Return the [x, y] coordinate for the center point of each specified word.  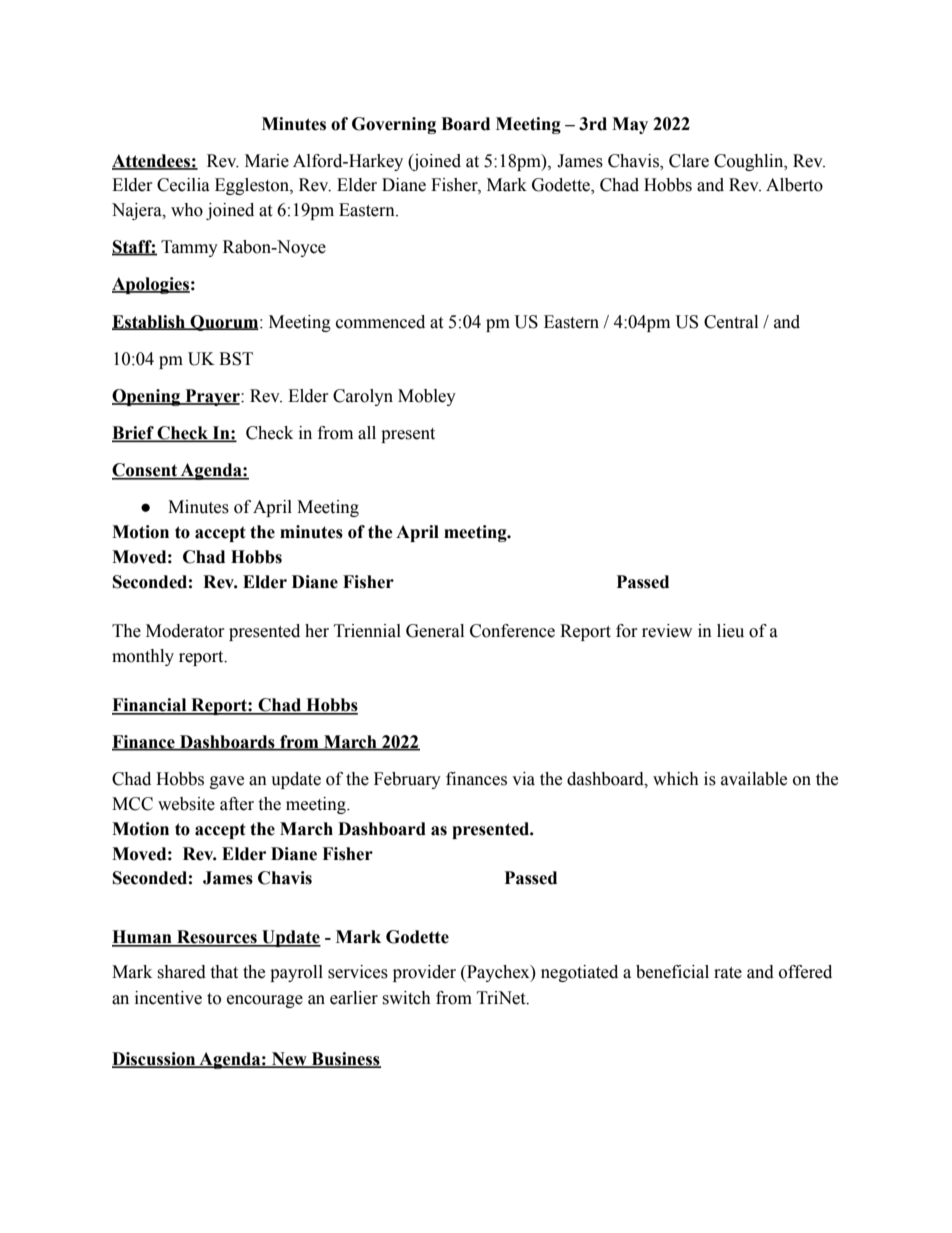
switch [406, 998]
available [754, 779]
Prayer [212, 397]
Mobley [427, 397]
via [523, 779]
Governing [394, 125]
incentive [168, 998]
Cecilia [183, 185]
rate [728, 973]
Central [731, 322]
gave [227, 782]
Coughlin [750, 162]
